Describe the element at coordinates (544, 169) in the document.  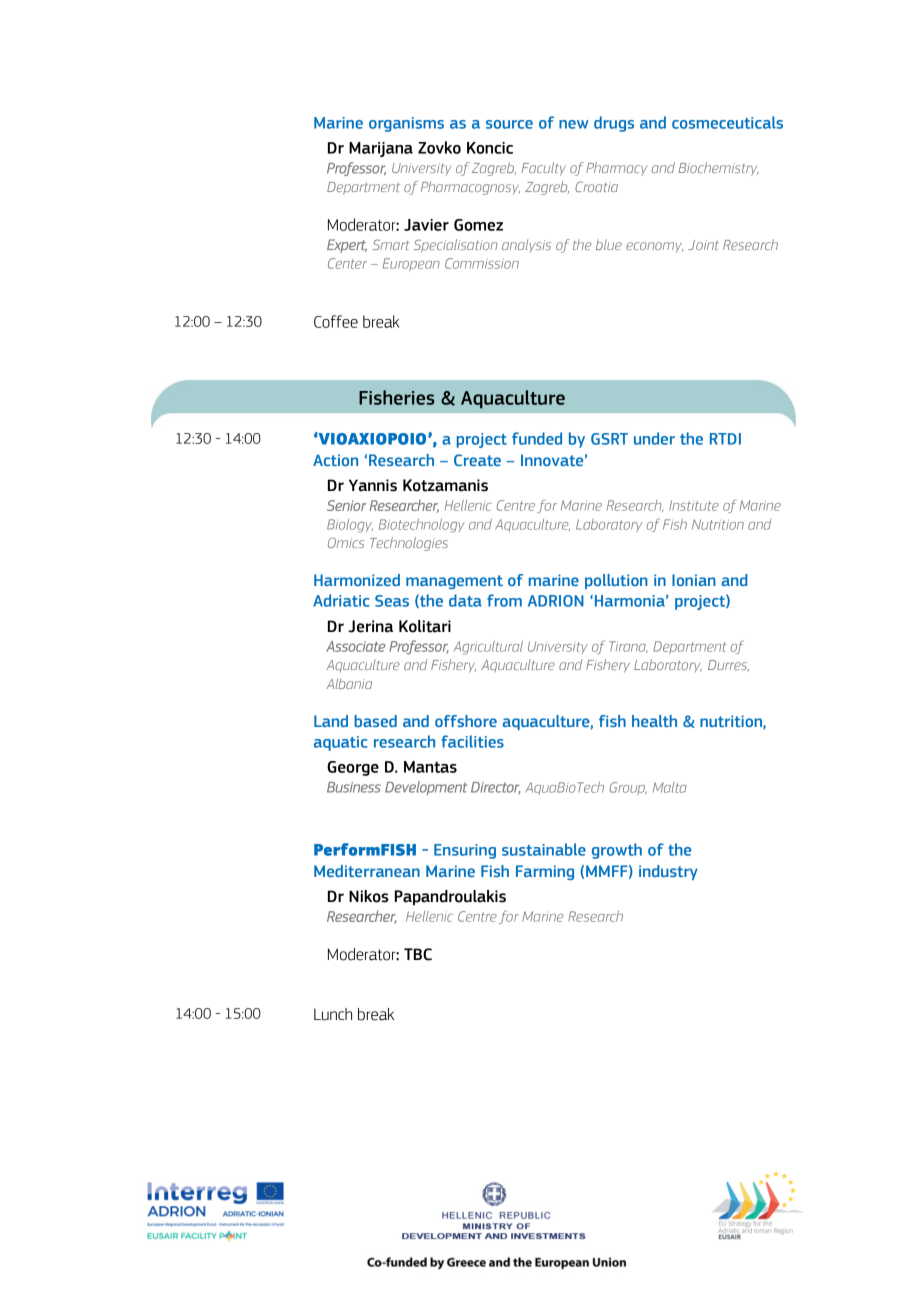
I see `Faculty` at that location.
